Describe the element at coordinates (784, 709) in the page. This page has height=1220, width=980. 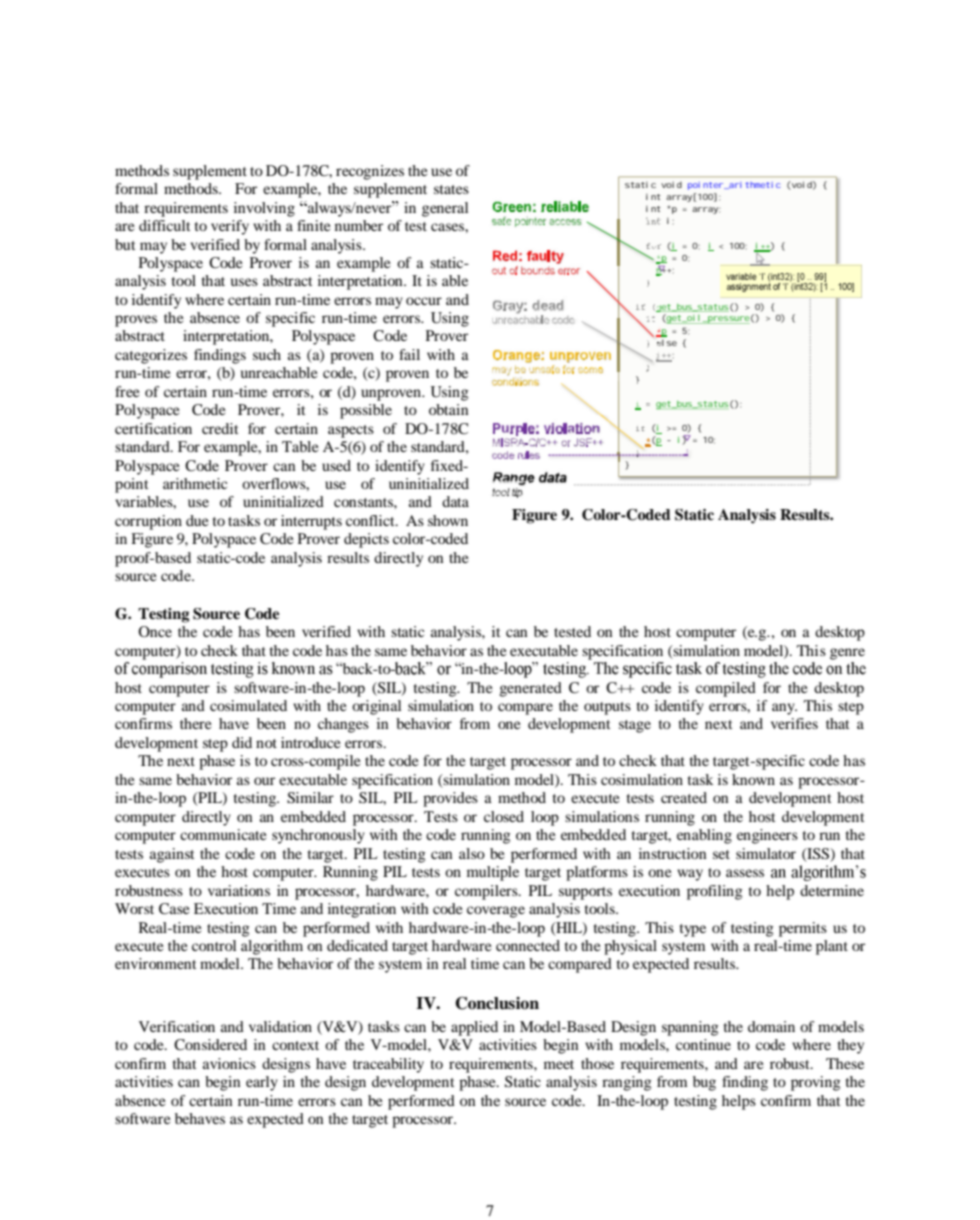
I see `any` at that location.
